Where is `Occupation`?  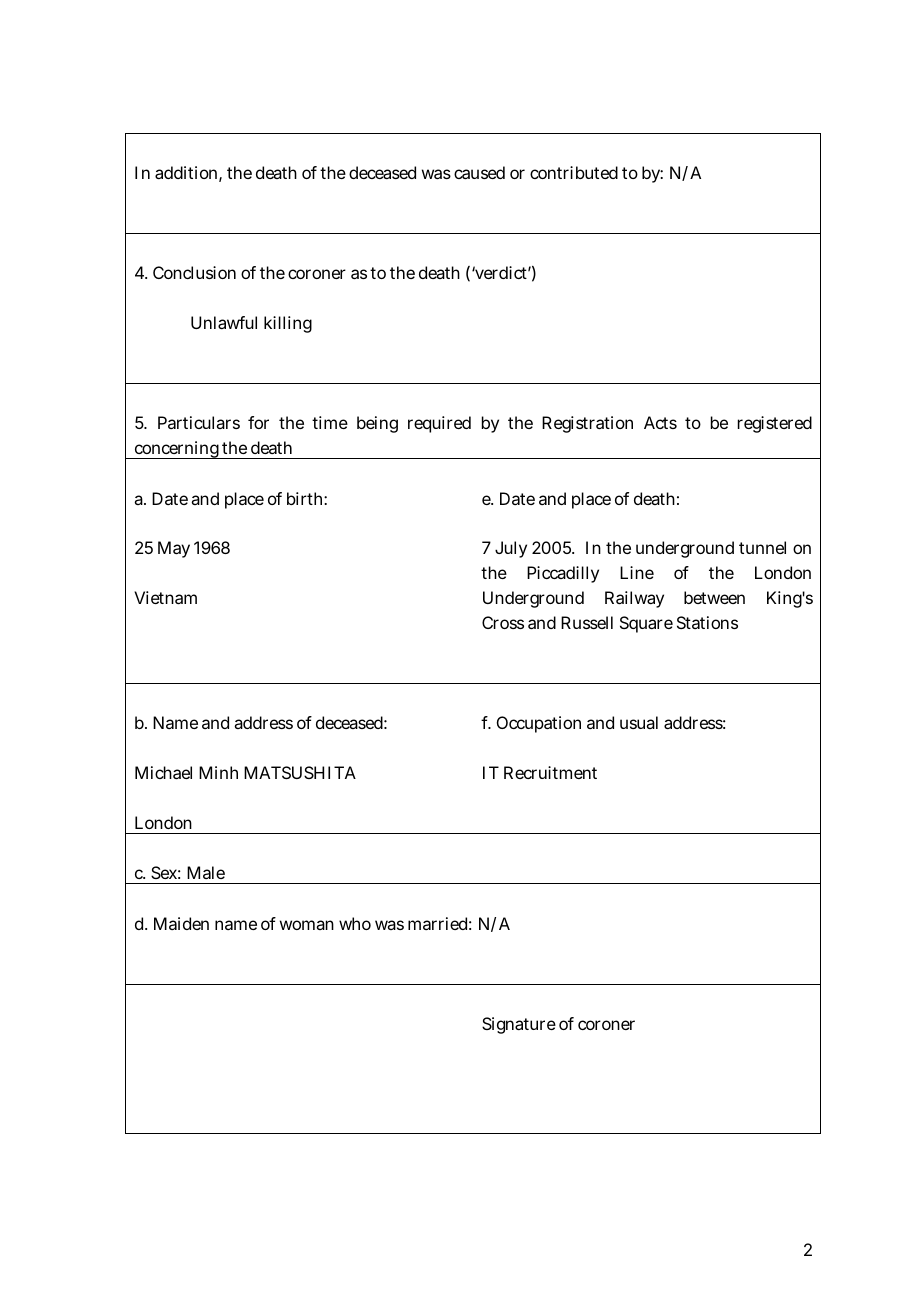 Occupation is located at coordinates (539, 724).
